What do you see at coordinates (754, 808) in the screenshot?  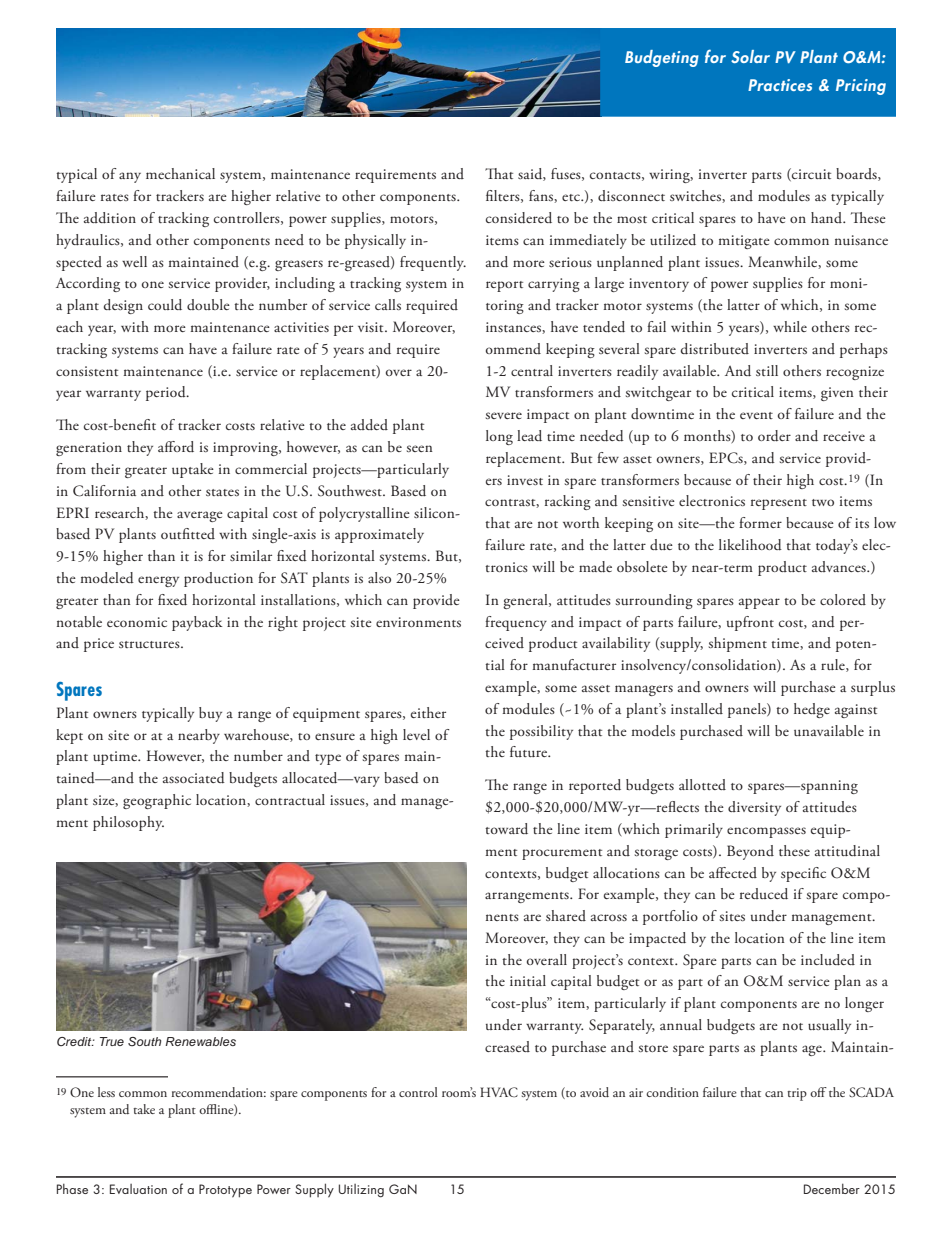 I see `diversity` at bounding box center [754, 808].
